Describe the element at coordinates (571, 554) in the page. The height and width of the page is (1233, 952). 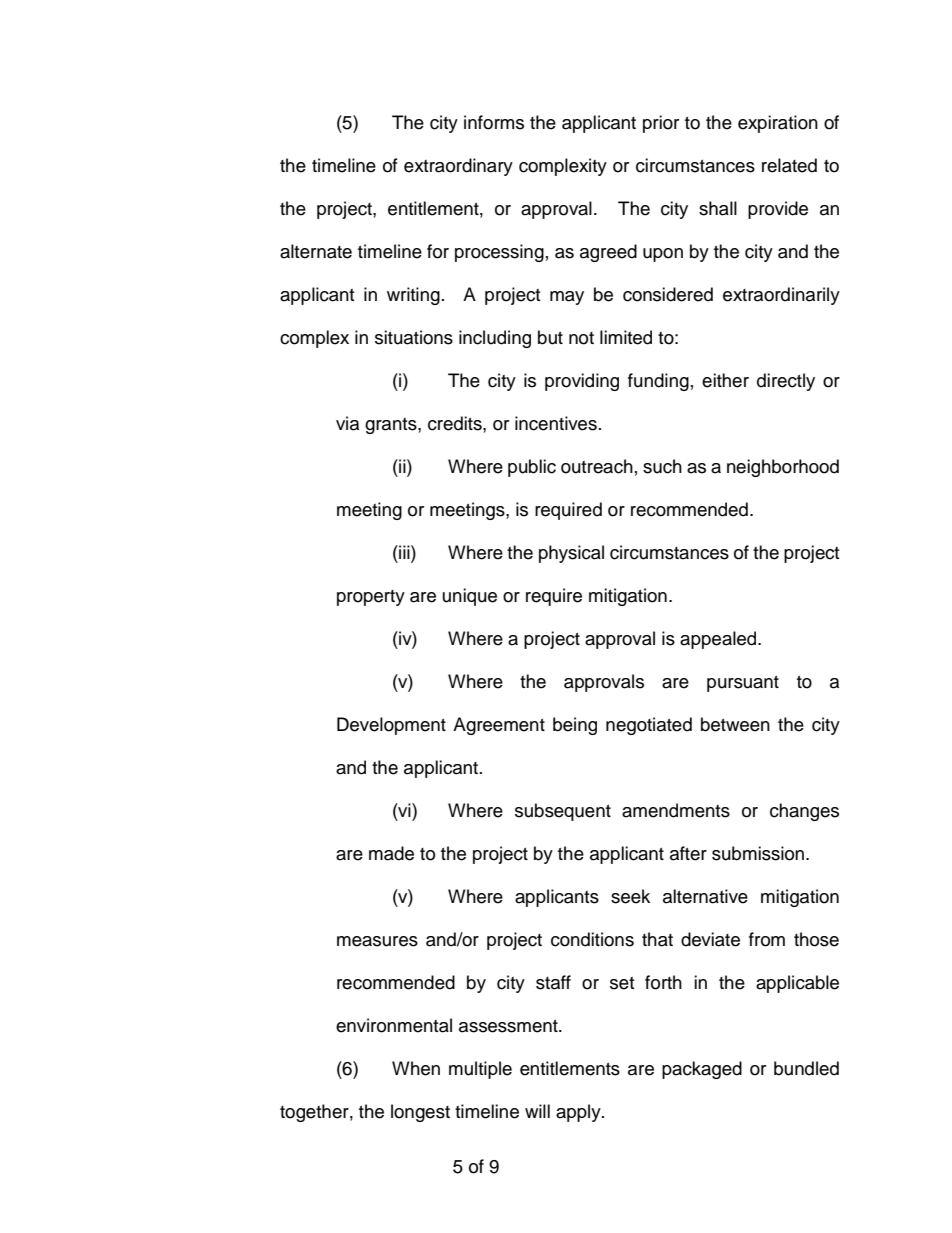
I see `physical` at that location.
